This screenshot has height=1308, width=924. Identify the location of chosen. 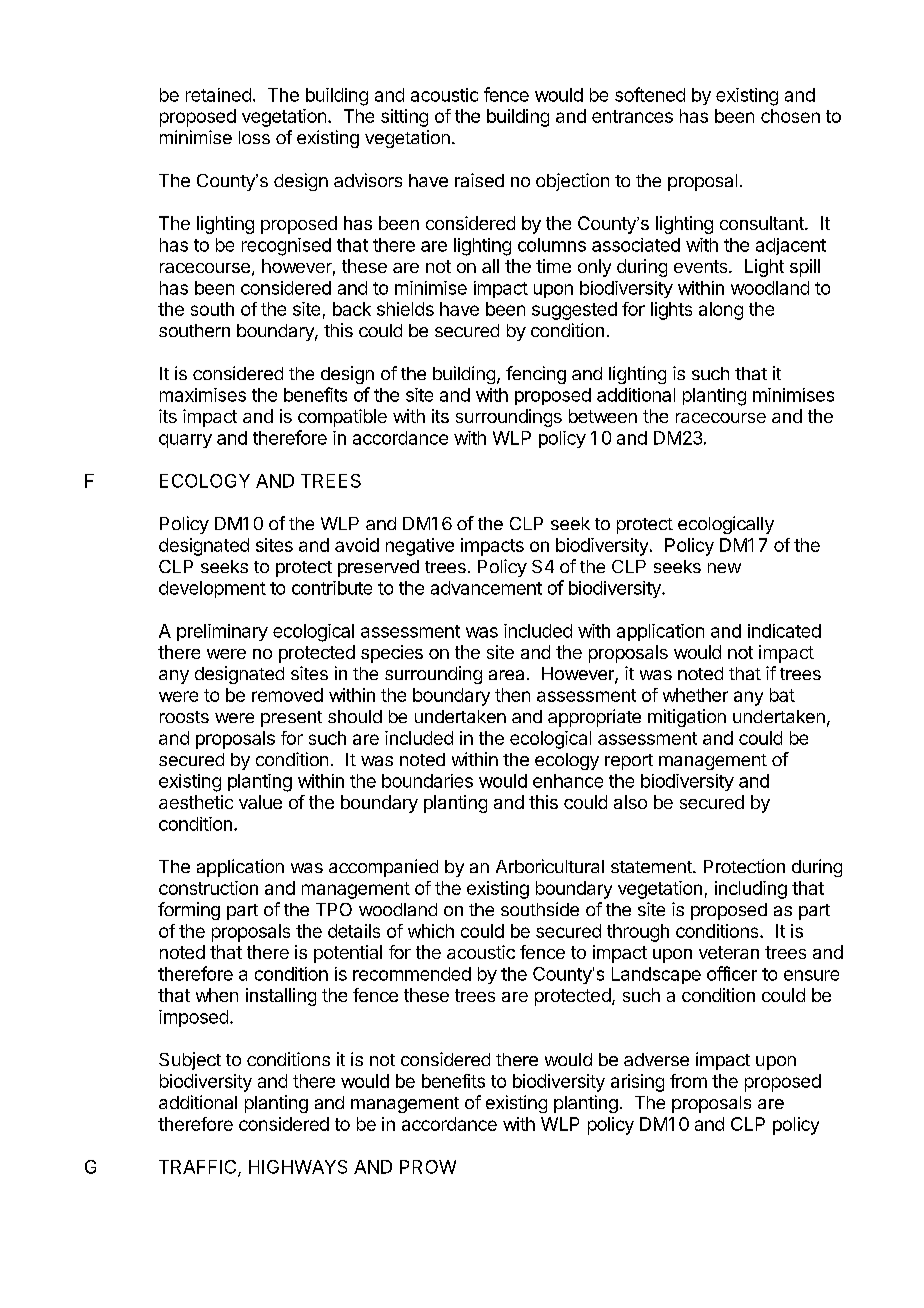
(790, 116).
